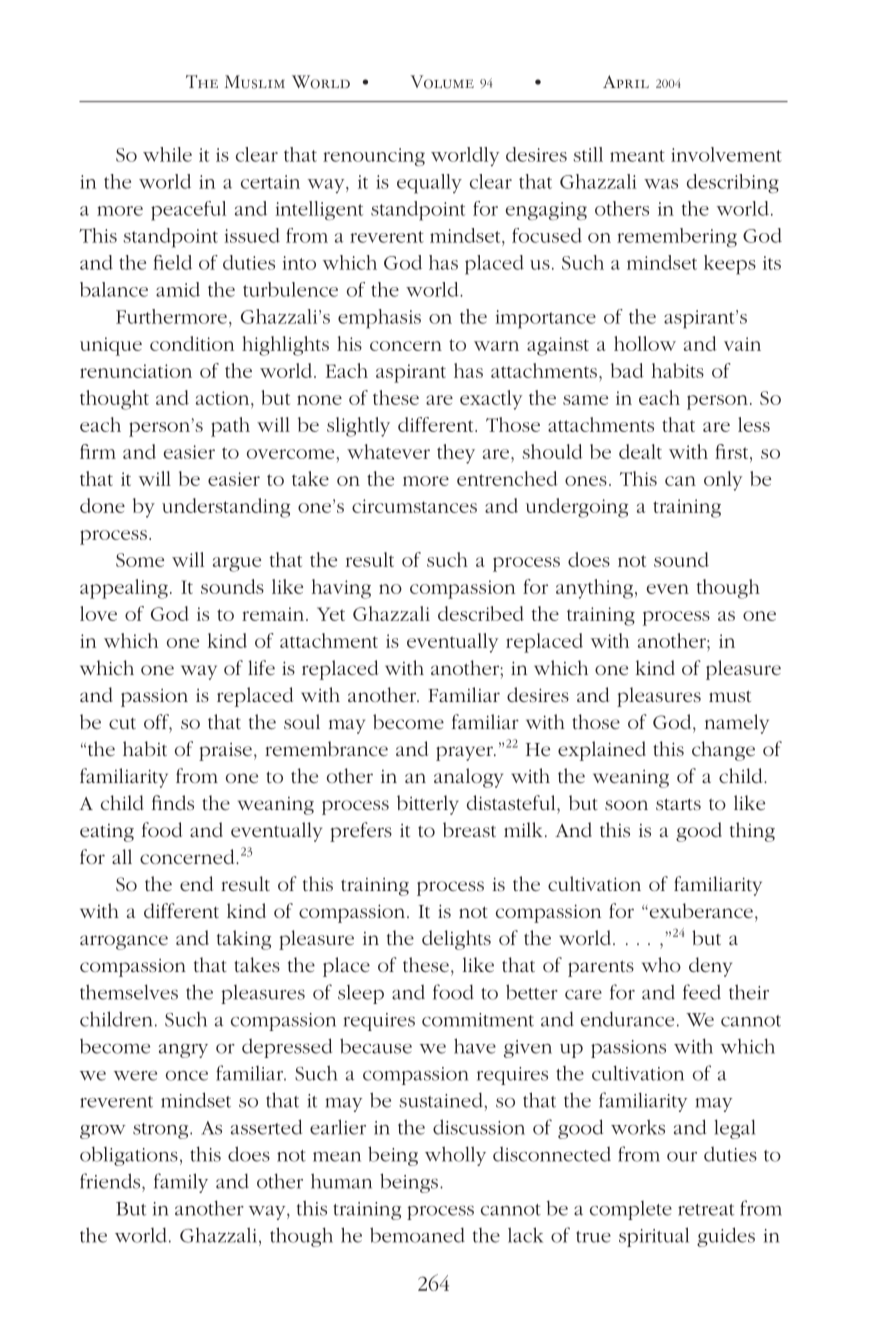 This image has width=896, height=1333. Describe the element at coordinates (181, 1183) in the image. I see `family` at that location.
